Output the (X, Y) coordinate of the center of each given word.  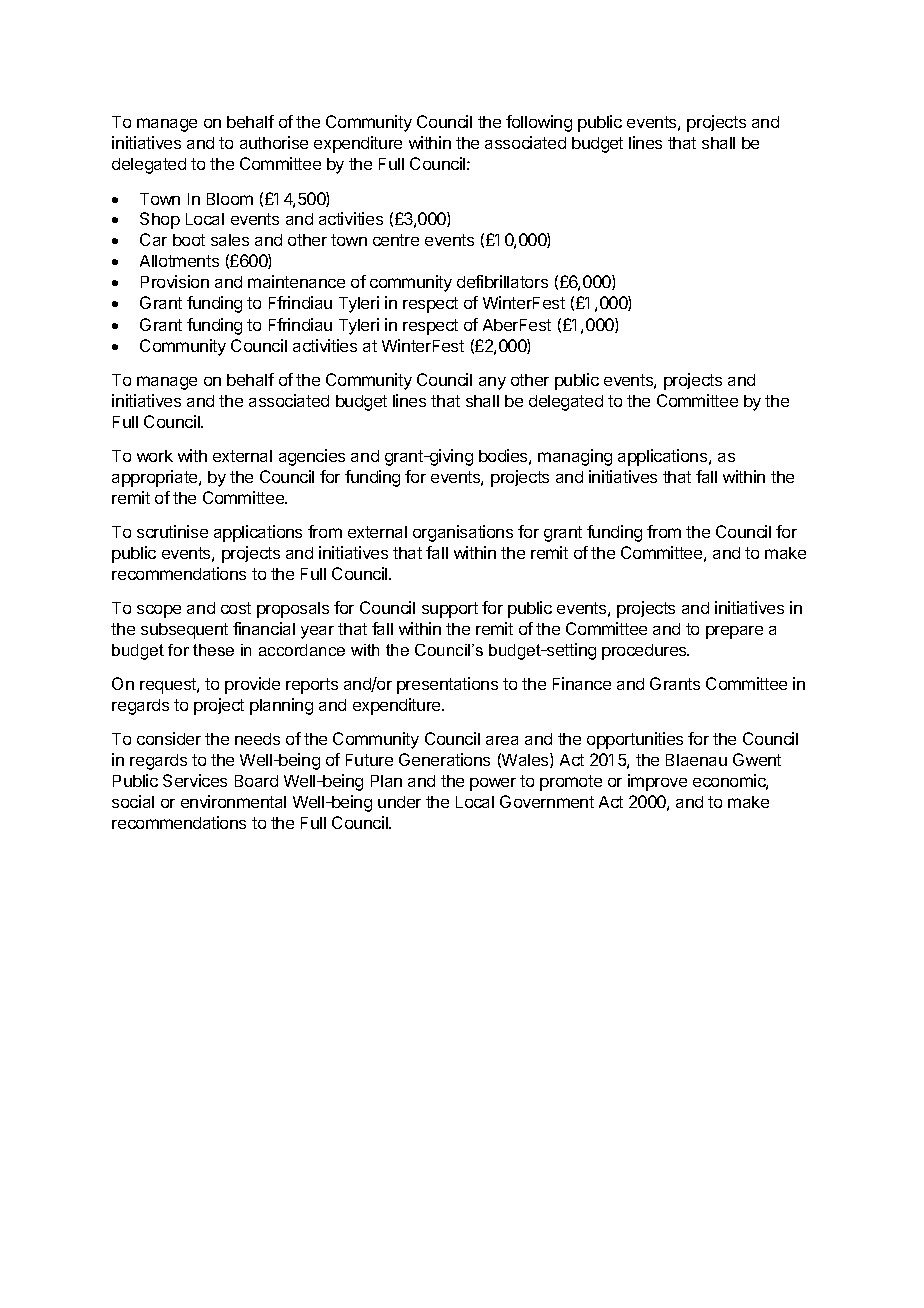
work (155, 456)
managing (575, 457)
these (213, 650)
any (492, 383)
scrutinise (172, 531)
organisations (463, 533)
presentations (447, 685)
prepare (734, 632)
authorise (274, 142)
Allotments (179, 261)
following (539, 123)
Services (195, 780)
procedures (645, 652)
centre (396, 240)
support (450, 610)
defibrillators (502, 281)
